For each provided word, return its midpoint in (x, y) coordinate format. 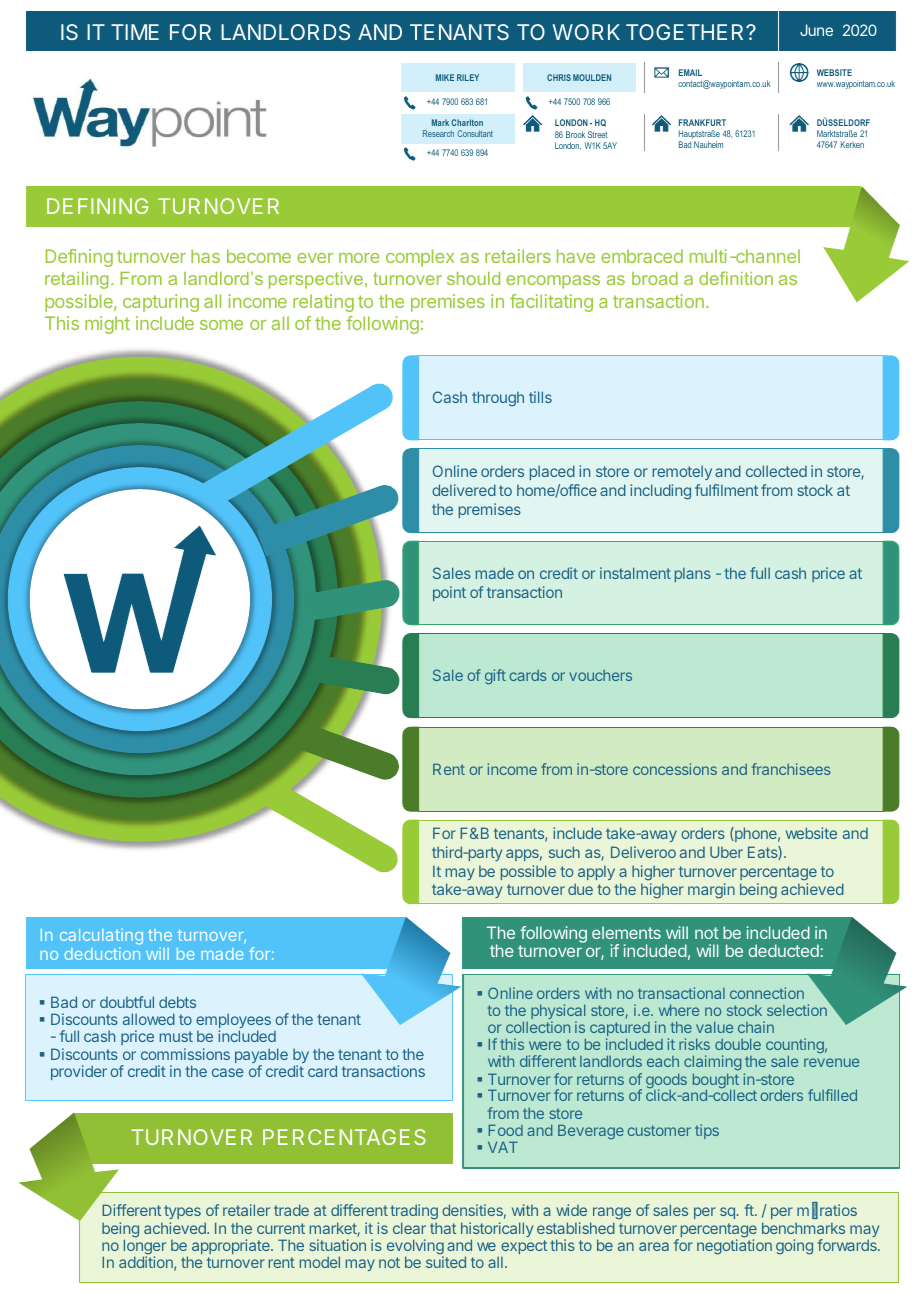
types (182, 1214)
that (443, 1228)
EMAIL (690, 72)
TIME (135, 32)
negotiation (734, 1246)
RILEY (468, 77)
